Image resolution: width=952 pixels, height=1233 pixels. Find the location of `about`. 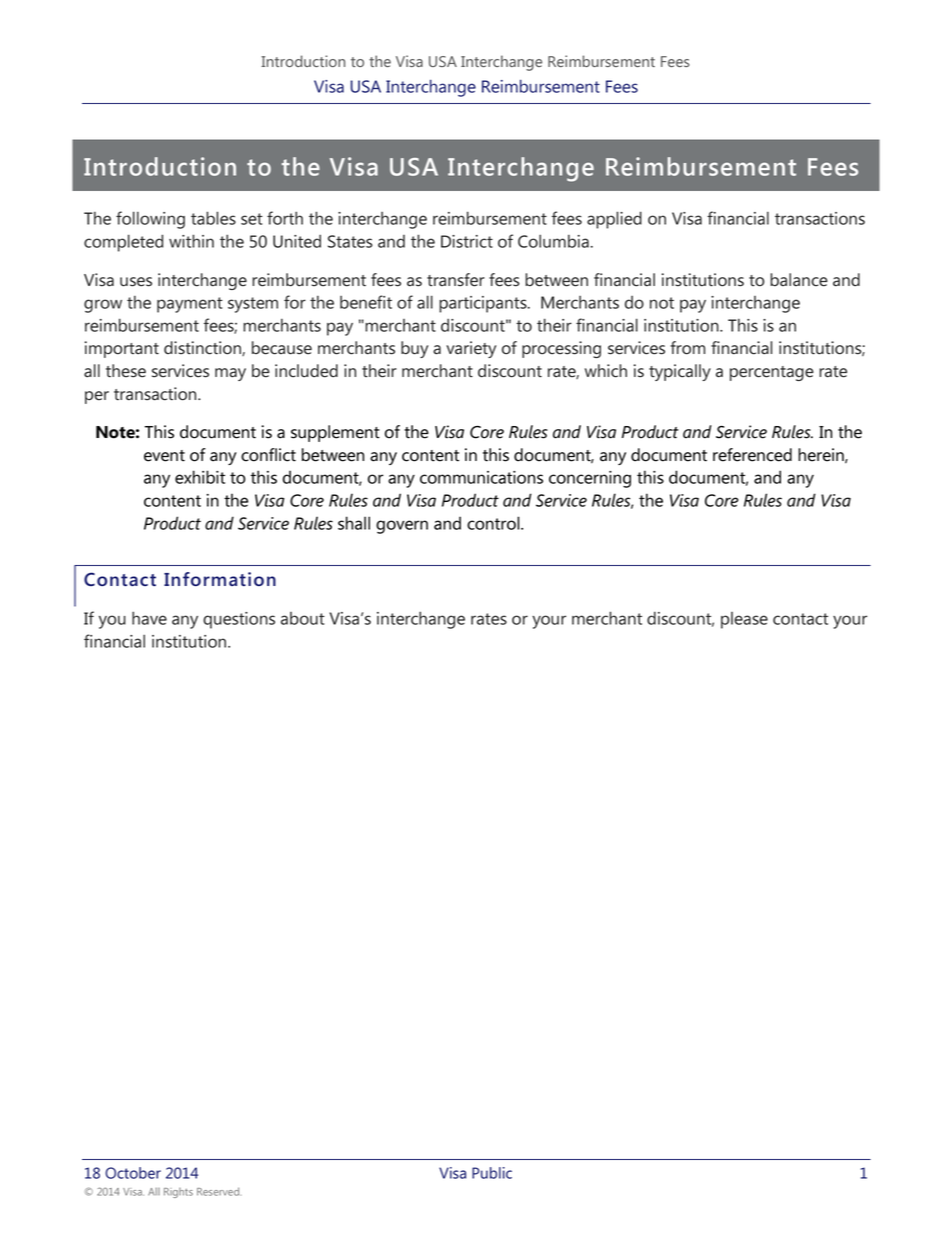

about is located at coordinates (303, 618).
